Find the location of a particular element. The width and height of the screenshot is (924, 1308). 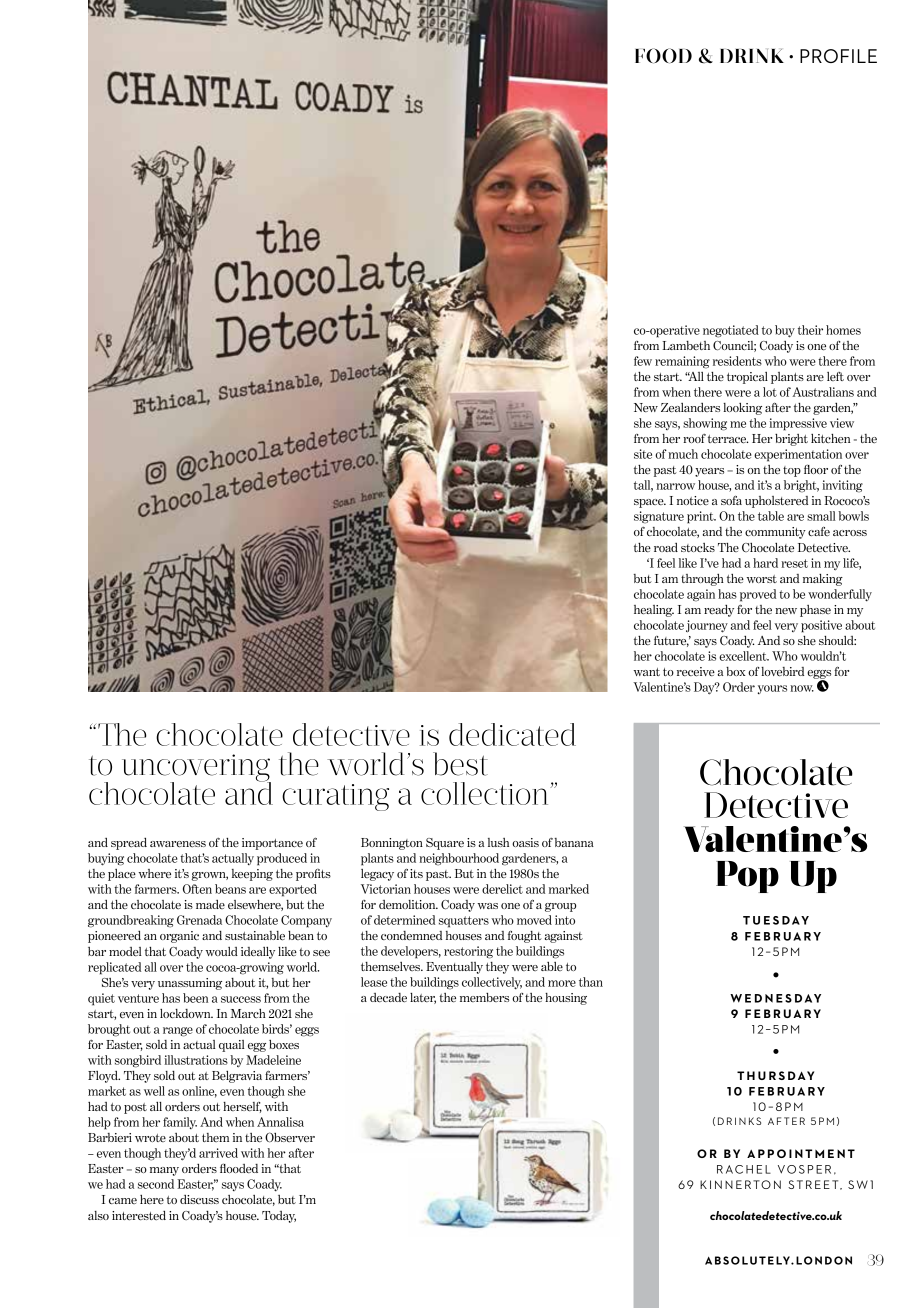

Observer is located at coordinates (290, 1137).
